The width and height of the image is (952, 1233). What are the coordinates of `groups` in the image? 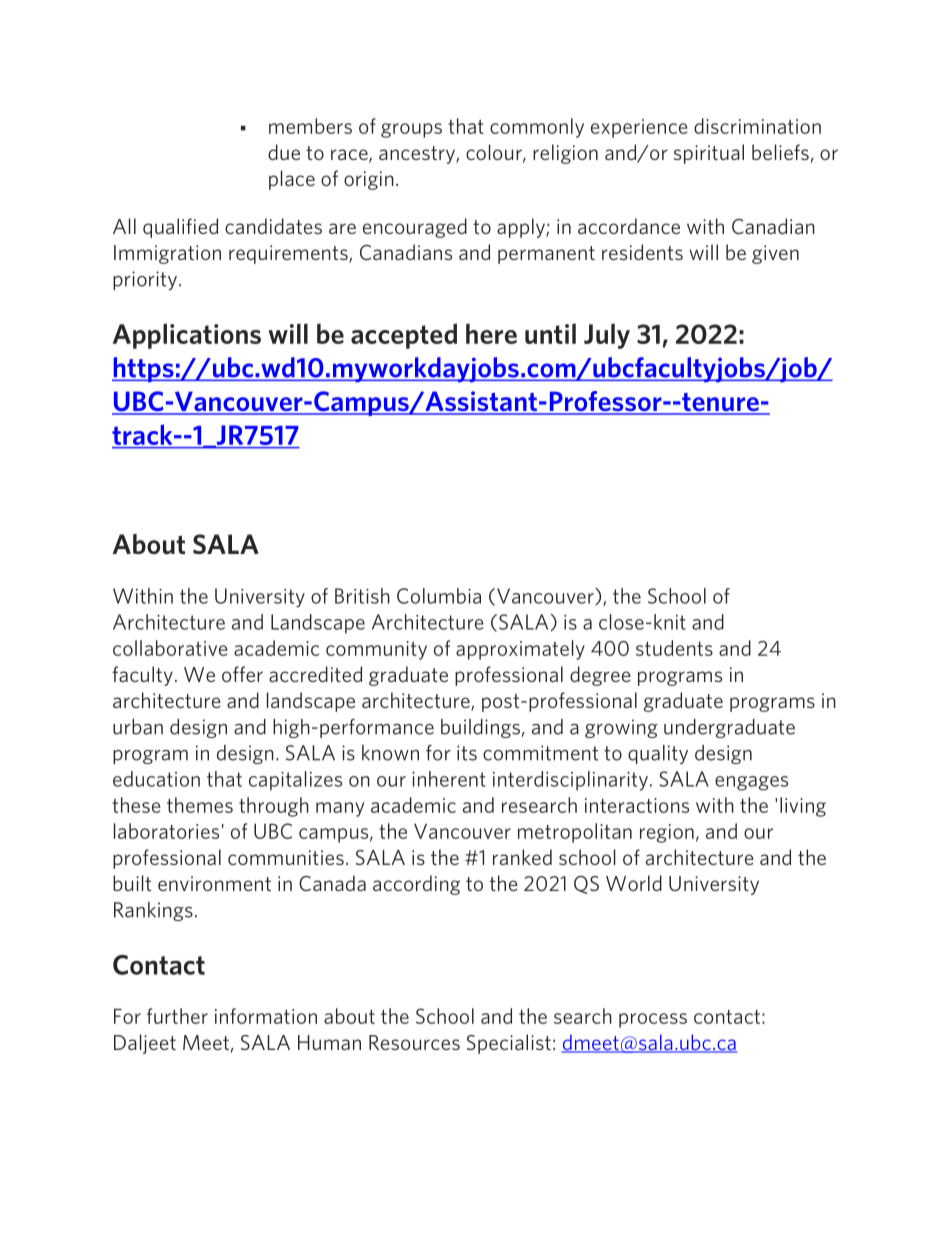 It's located at (411, 130).
